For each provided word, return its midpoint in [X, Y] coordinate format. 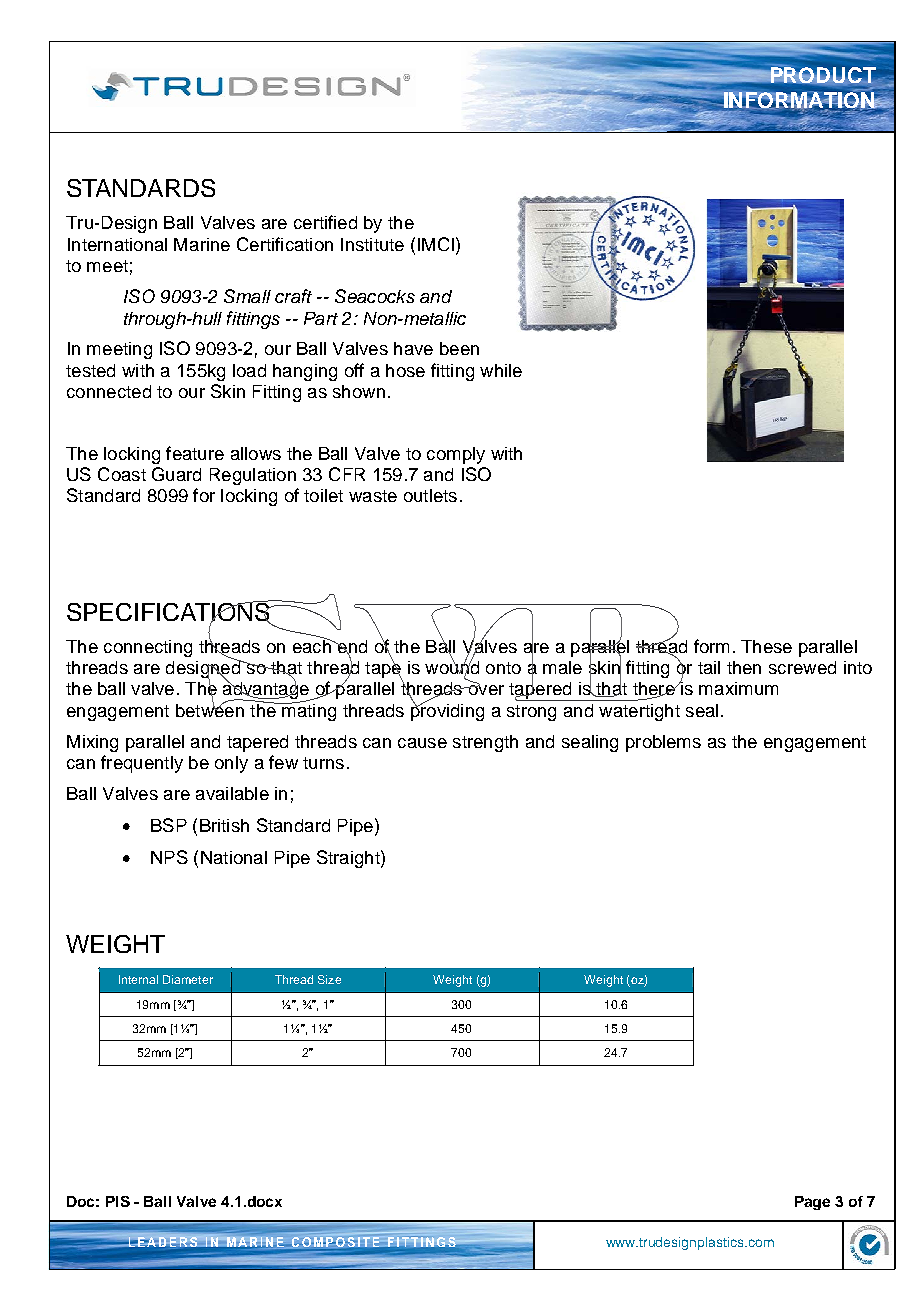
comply [456, 455]
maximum [738, 688]
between [210, 709]
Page [812, 1203]
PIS [118, 1201]
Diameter [188, 979]
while [501, 370]
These [766, 646]
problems [663, 743]
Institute [372, 244]
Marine [202, 244]
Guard [176, 474]
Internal [138, 979]
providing [447, 711]
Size [329, 979]
